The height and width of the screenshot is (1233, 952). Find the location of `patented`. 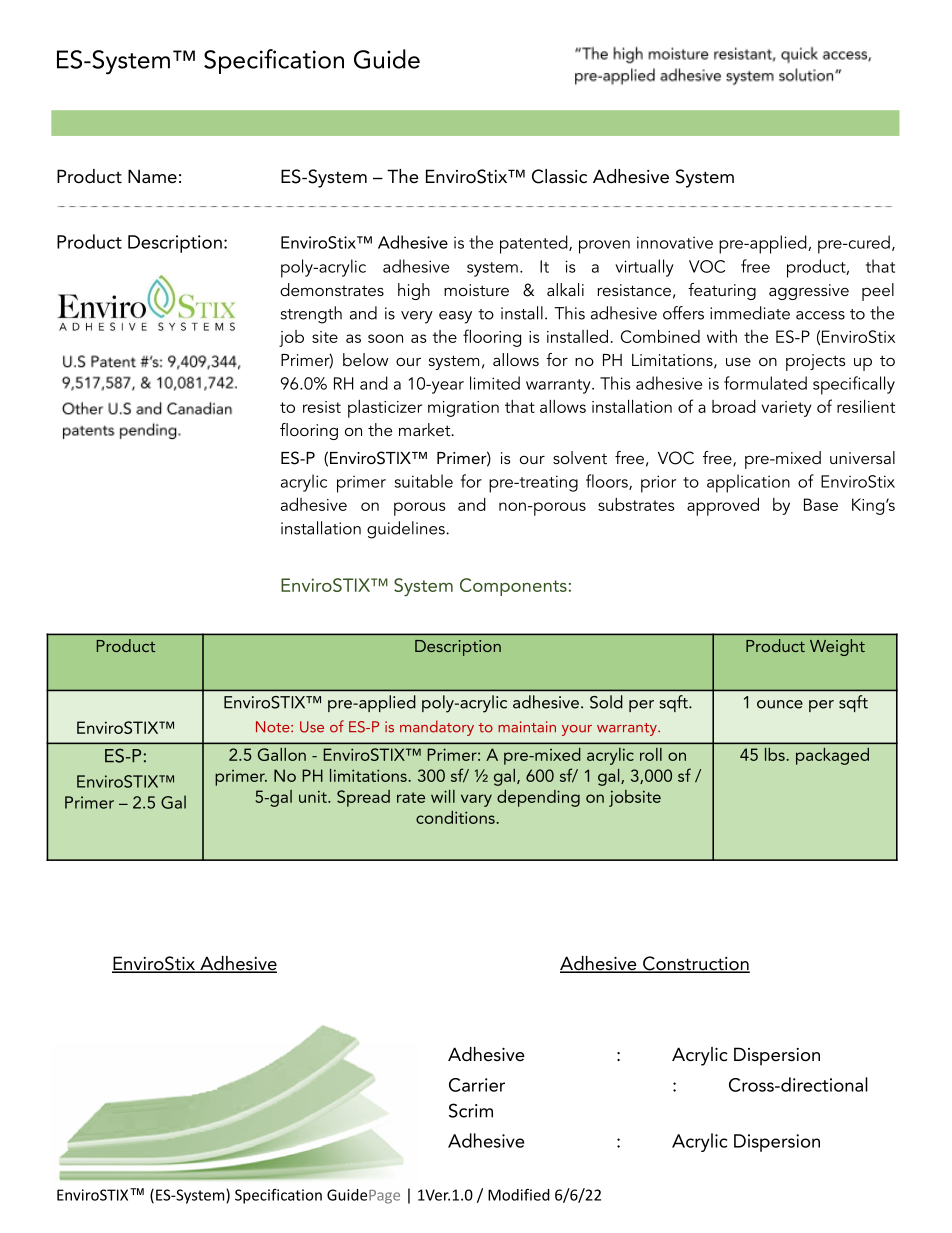

patented is located at coordinates (535, 244).
